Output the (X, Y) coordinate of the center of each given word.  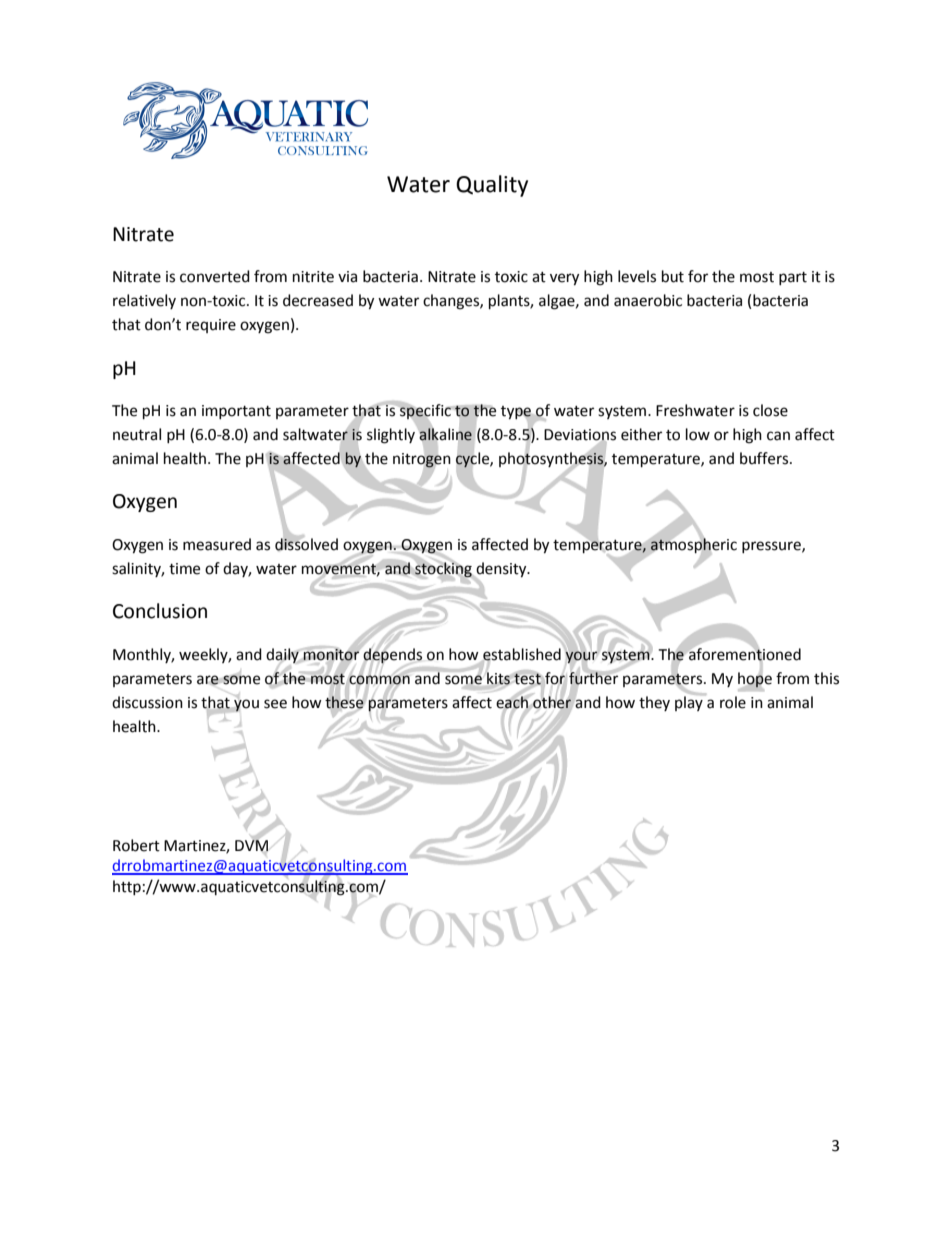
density (501, 571)
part (793, 278)
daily (283, 655)
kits (498, 678)
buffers (765, 458)
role (733, 702)
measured (217, 544)
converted (215, 276)
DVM (251, 845)
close (770, 410)
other (552, 702)
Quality (492, 186)
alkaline (446, 434)
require (211, 326)
